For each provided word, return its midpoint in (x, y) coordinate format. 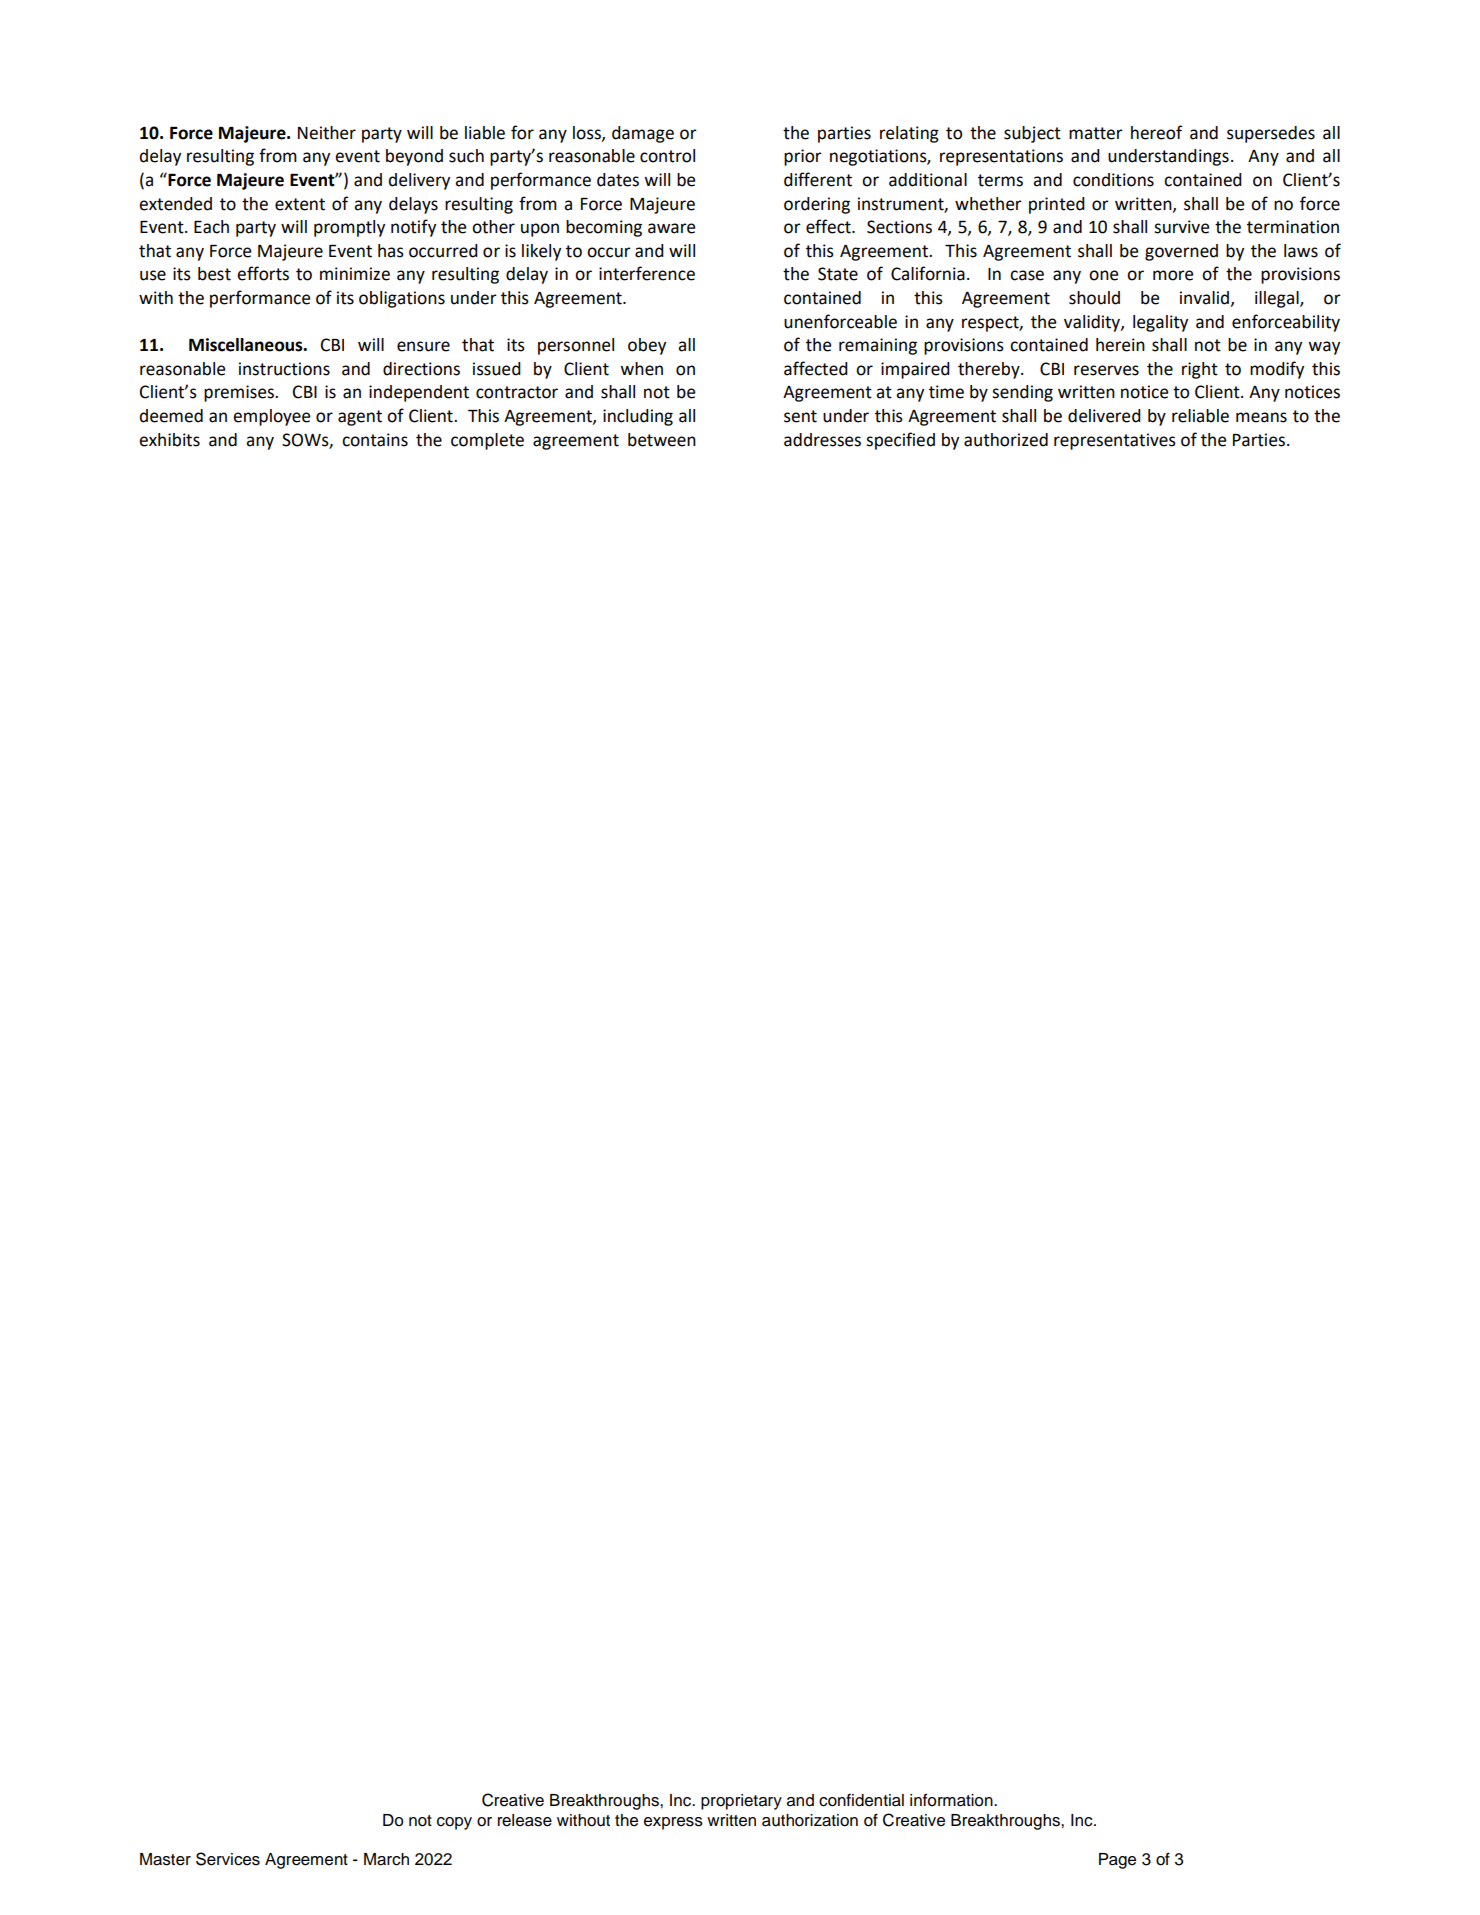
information (952, 1800)
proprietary (741, 1802)
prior (803, 157)
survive (1181, 227)
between (662, 440)
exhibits (169, 440)
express (673, 1823)
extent (300, 204)
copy (454, 1823)
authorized (1006, 440)
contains (375, 440)
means (1261, 417)
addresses (822, 440)
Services (228, 1859)
